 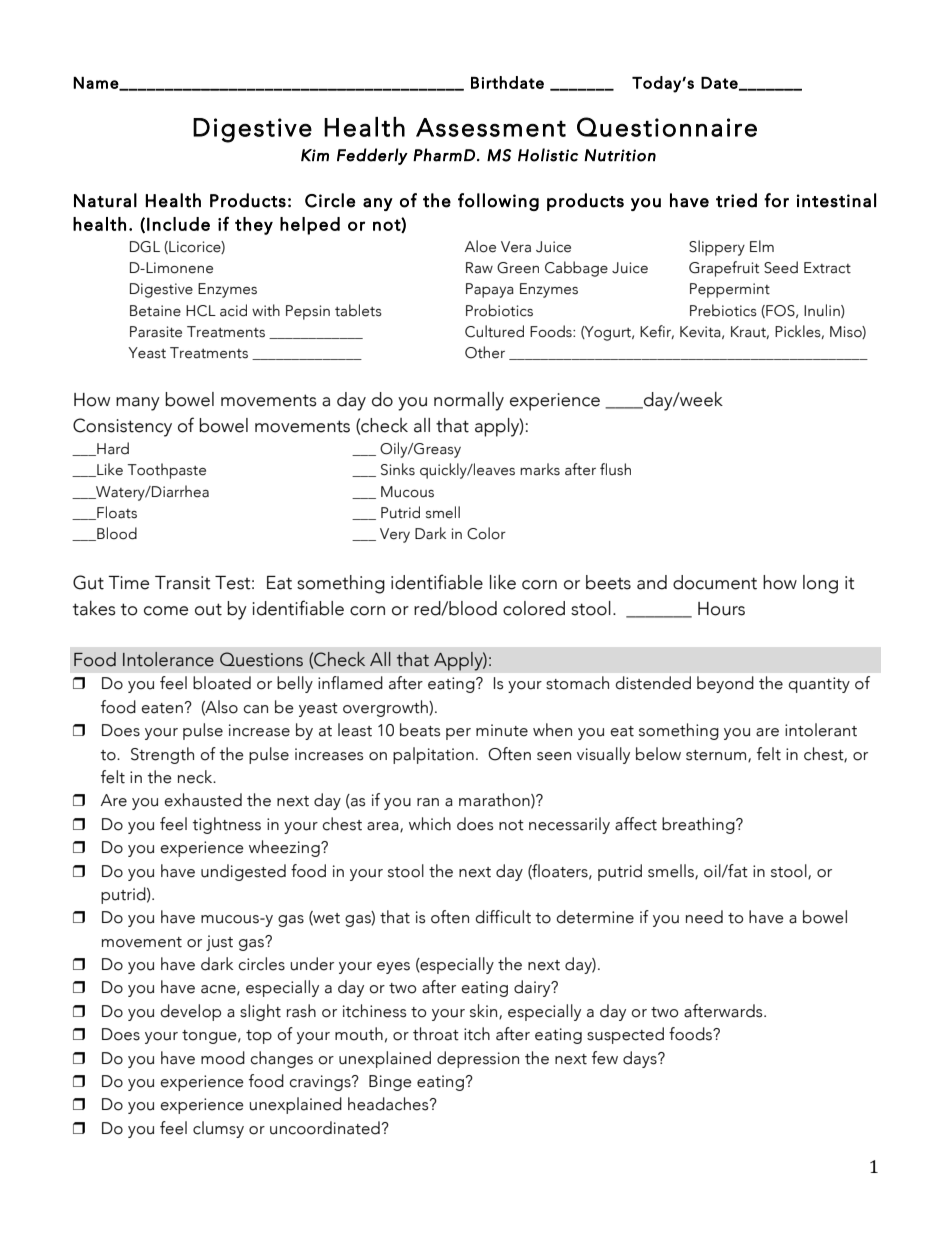 What do you see at coordinates (723, 310) in the screenshot?
I see `Prebiotics` at bounding box center [723, 310].
